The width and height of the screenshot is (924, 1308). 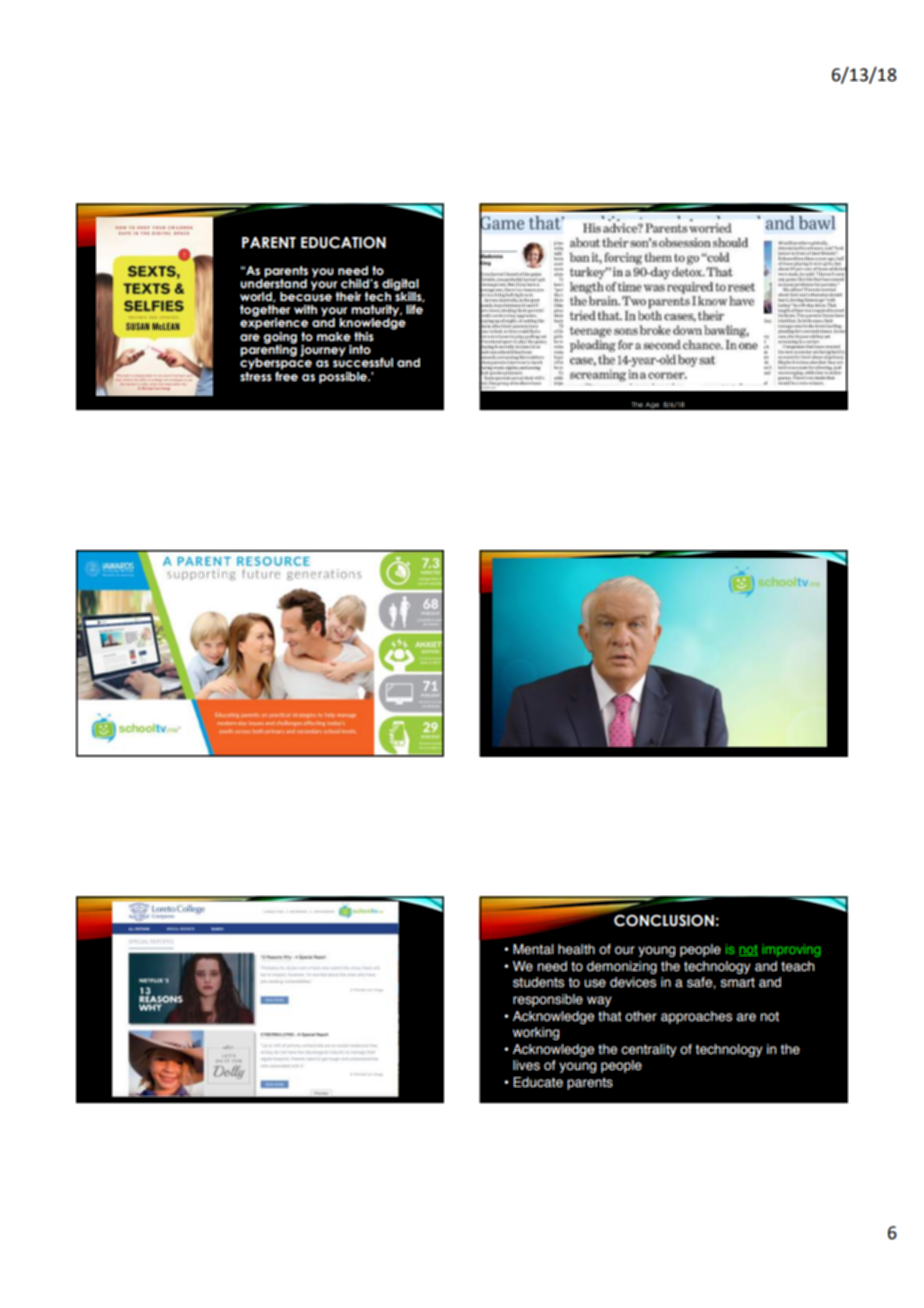 I want to click on teach, so click(x=798, y=966).
